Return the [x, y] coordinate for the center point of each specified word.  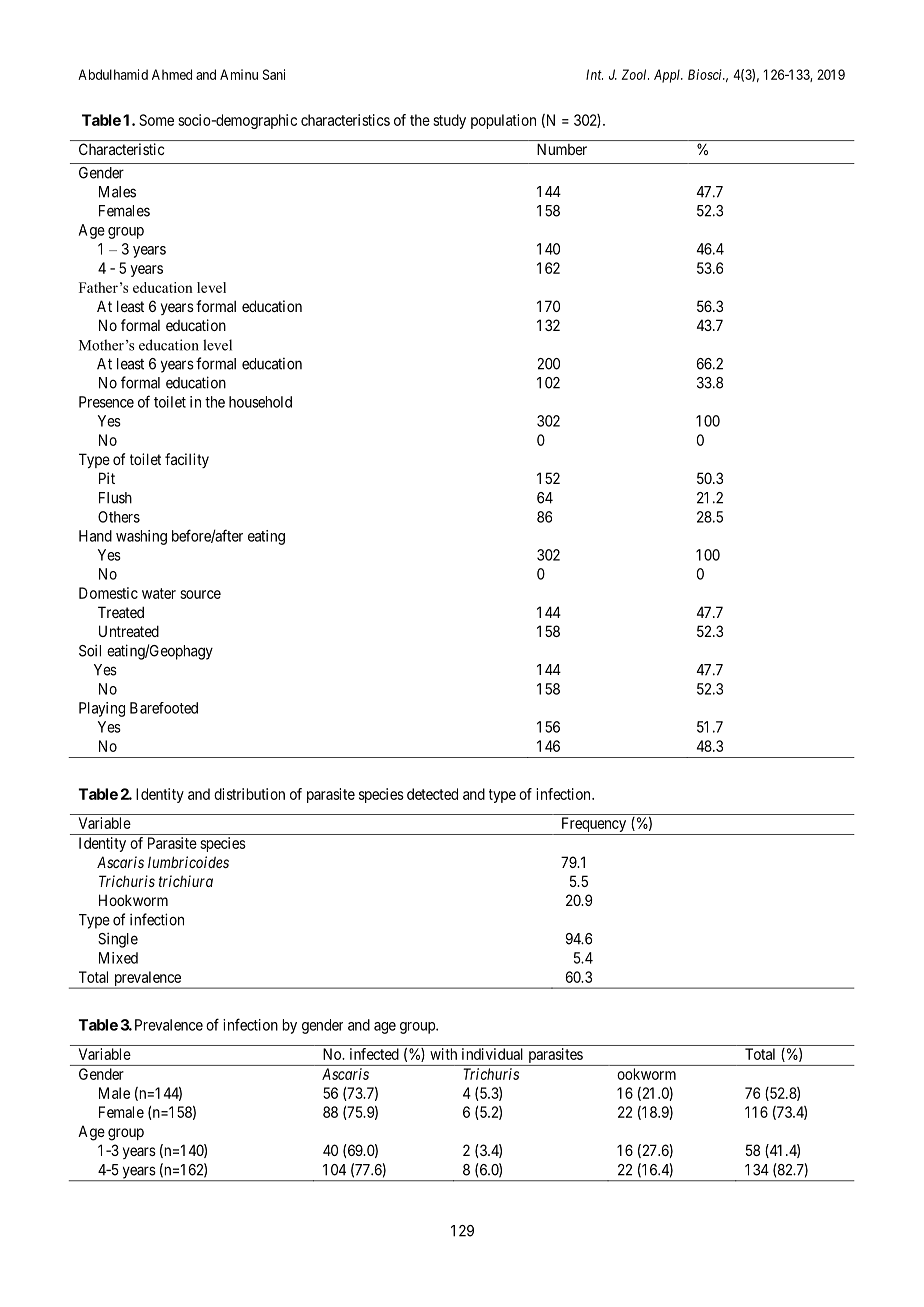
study [449, 121]
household [260, 402]
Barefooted [164, 708]
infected [374, 1054]
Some [156, 120]
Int [594, 74]
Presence [106, 402]
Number [562, 149]
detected [432, 794]
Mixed [118, 958]
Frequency [593, 826]
